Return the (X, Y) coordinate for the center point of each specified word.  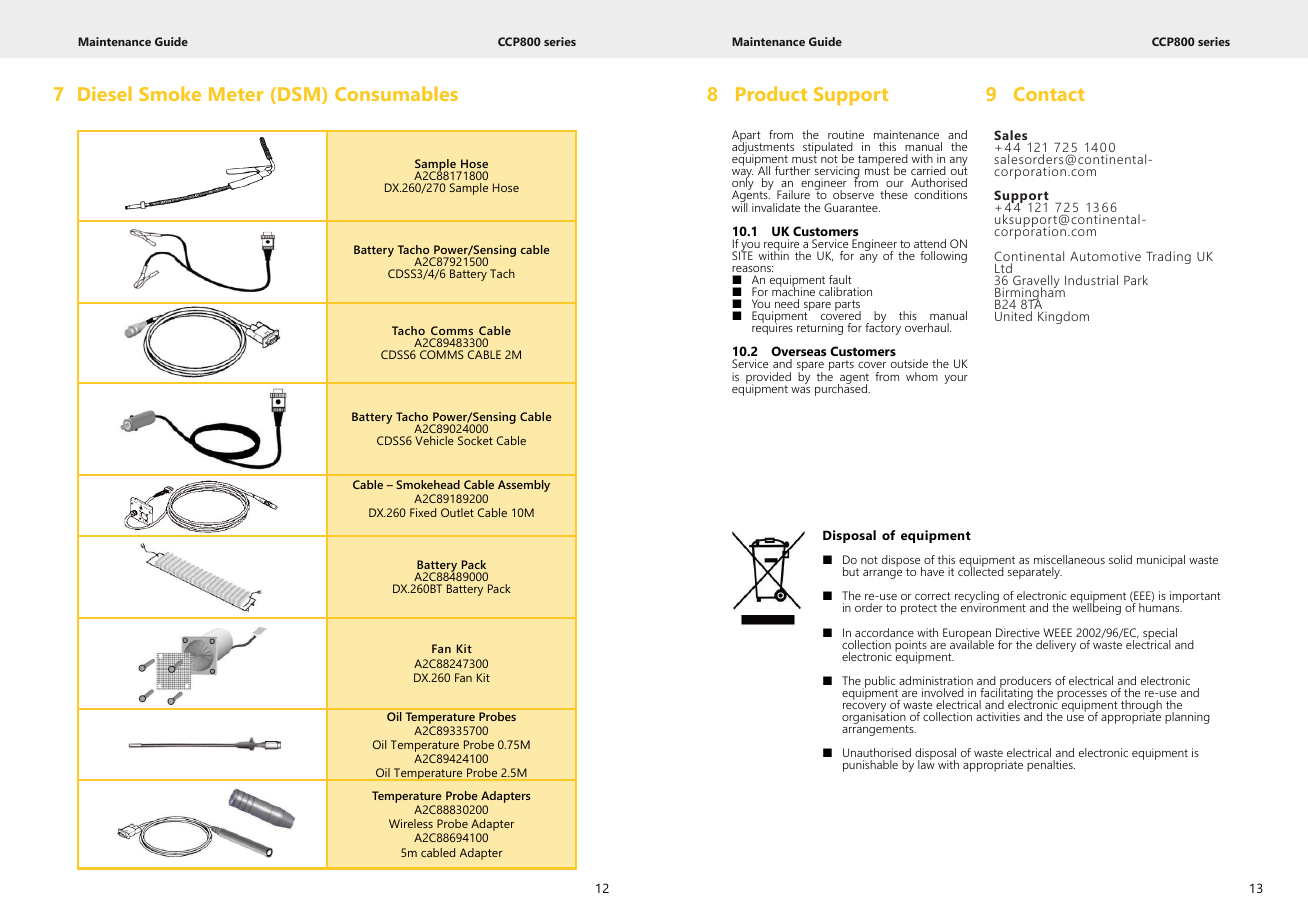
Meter (236, 94)
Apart (746, 137)
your (956, 379)
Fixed (423, 512)
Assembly (524, 486)
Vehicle (434, 440)
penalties (1051, 766)
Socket (475, 440)
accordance (884, 632)
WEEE (1057, 632)
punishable (870, 766)
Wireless (411, 823)
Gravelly (1036, 283)
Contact (1049, 94)
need (787, 303)
